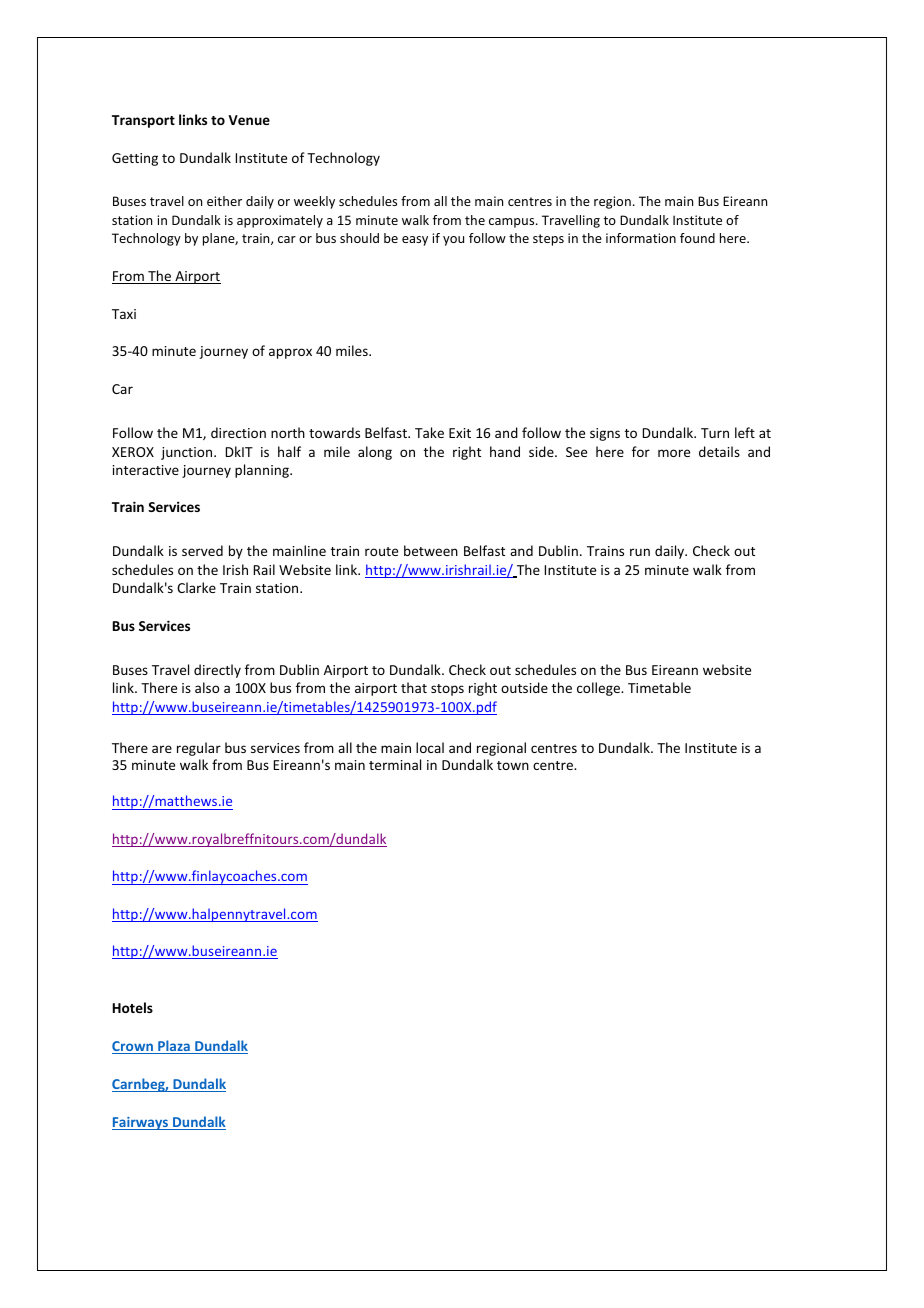 The height and width of the image is (1308, 924). Describe the element at coordinates (430, 747) in the image. I see `local` at that location.
